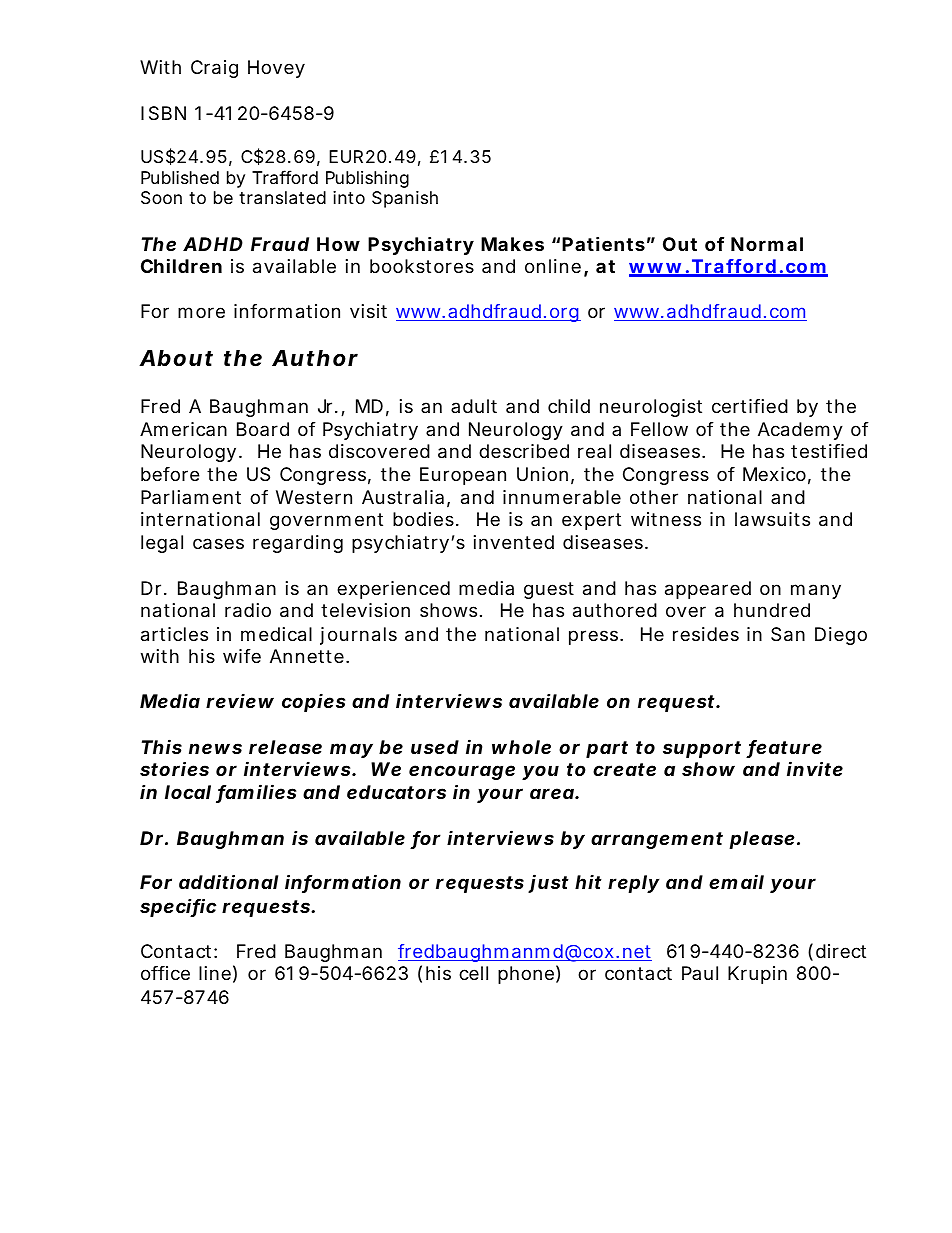 The width and height of the screenshot is (952, 1233). Describe the element at coordinates (788, 634) in the screenshot. I see `San` at that location.
